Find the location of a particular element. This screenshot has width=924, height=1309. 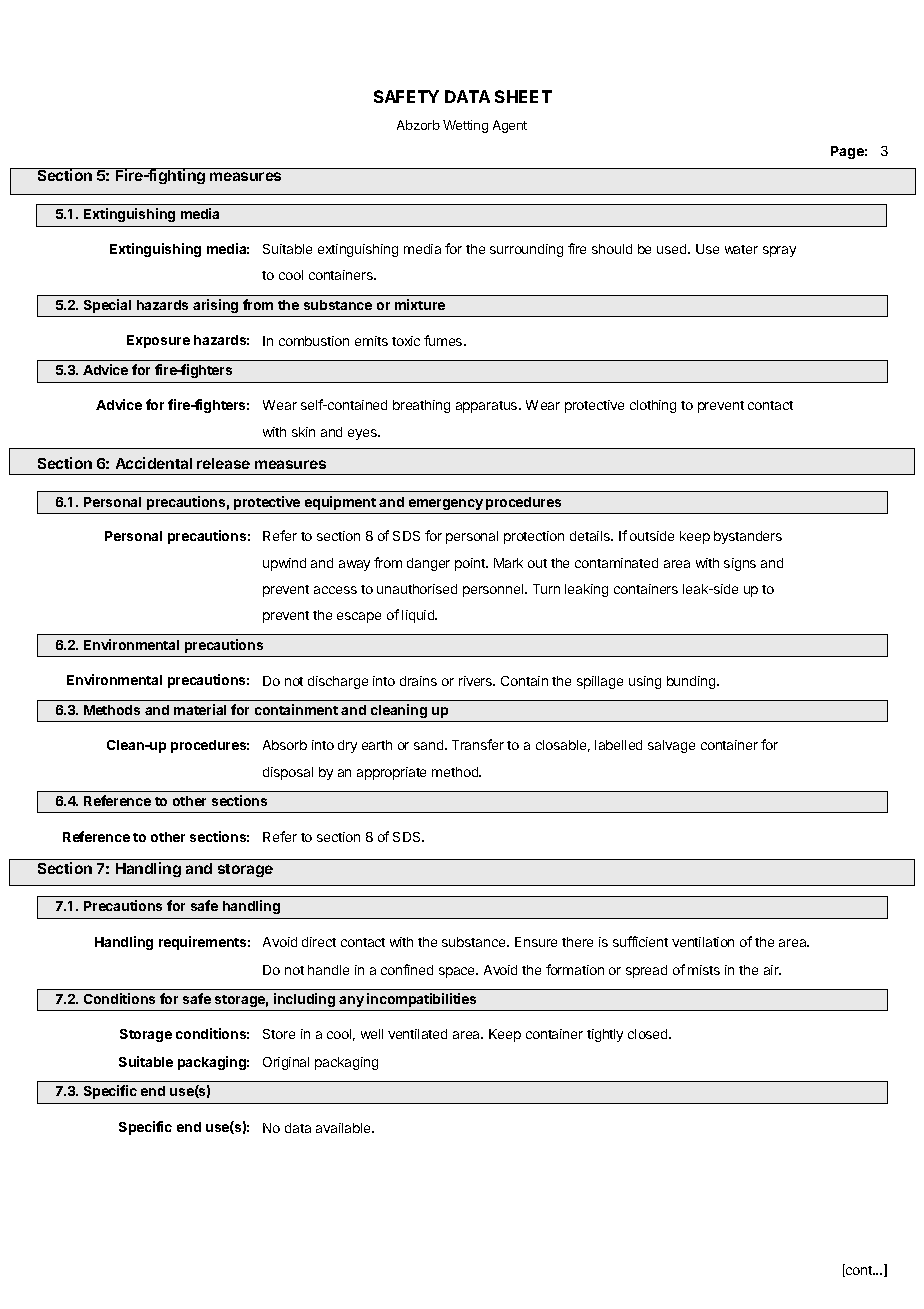

arising is located at coordinates (215, 306).
